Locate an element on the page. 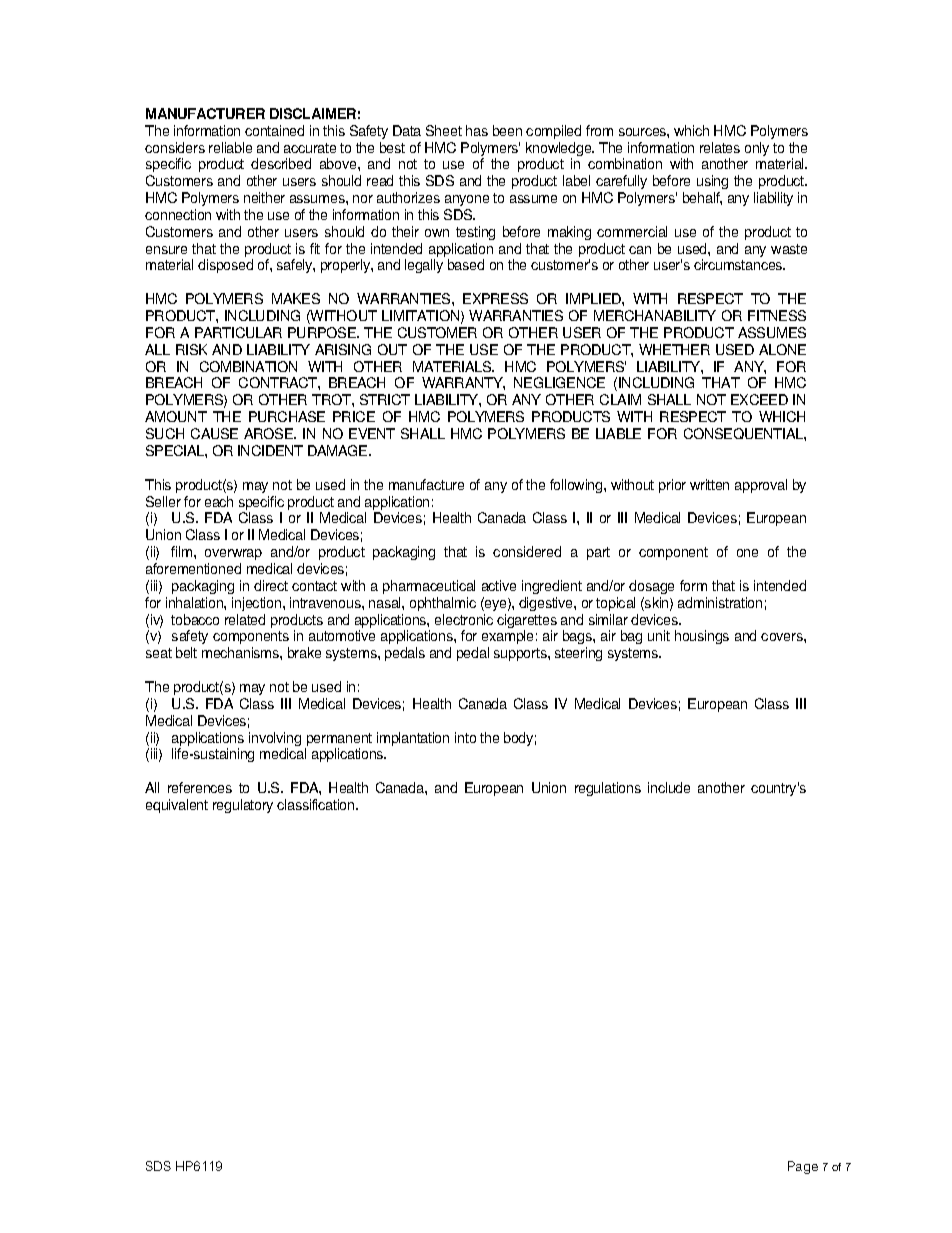  regulatory is located at coordinates (243, 806).
